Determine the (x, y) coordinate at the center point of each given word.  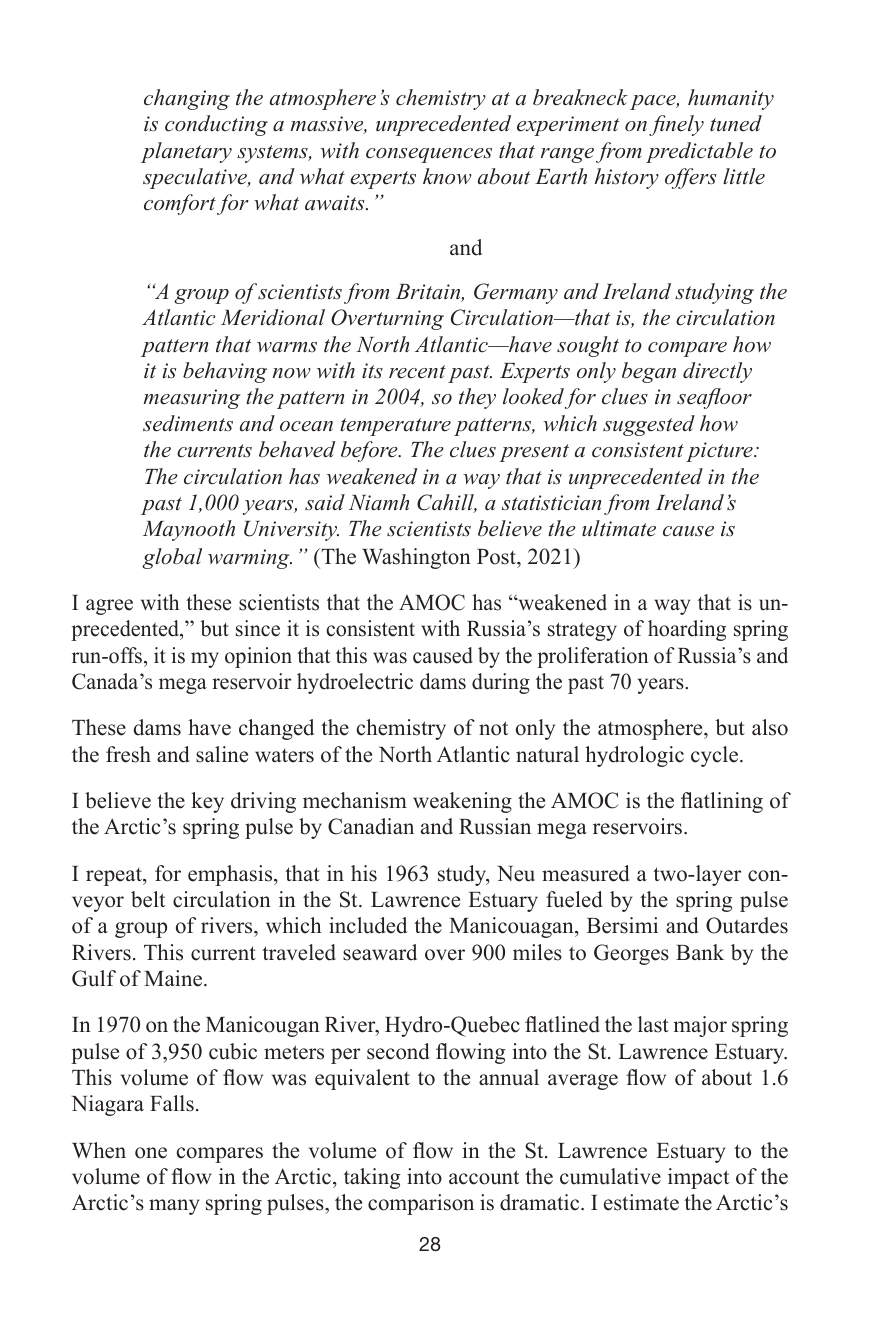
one (151, 1153)
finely (676, 125)
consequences (429, 155)
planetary (186, 152)
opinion (258, 657)
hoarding (687, 630)
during (501, 683)
